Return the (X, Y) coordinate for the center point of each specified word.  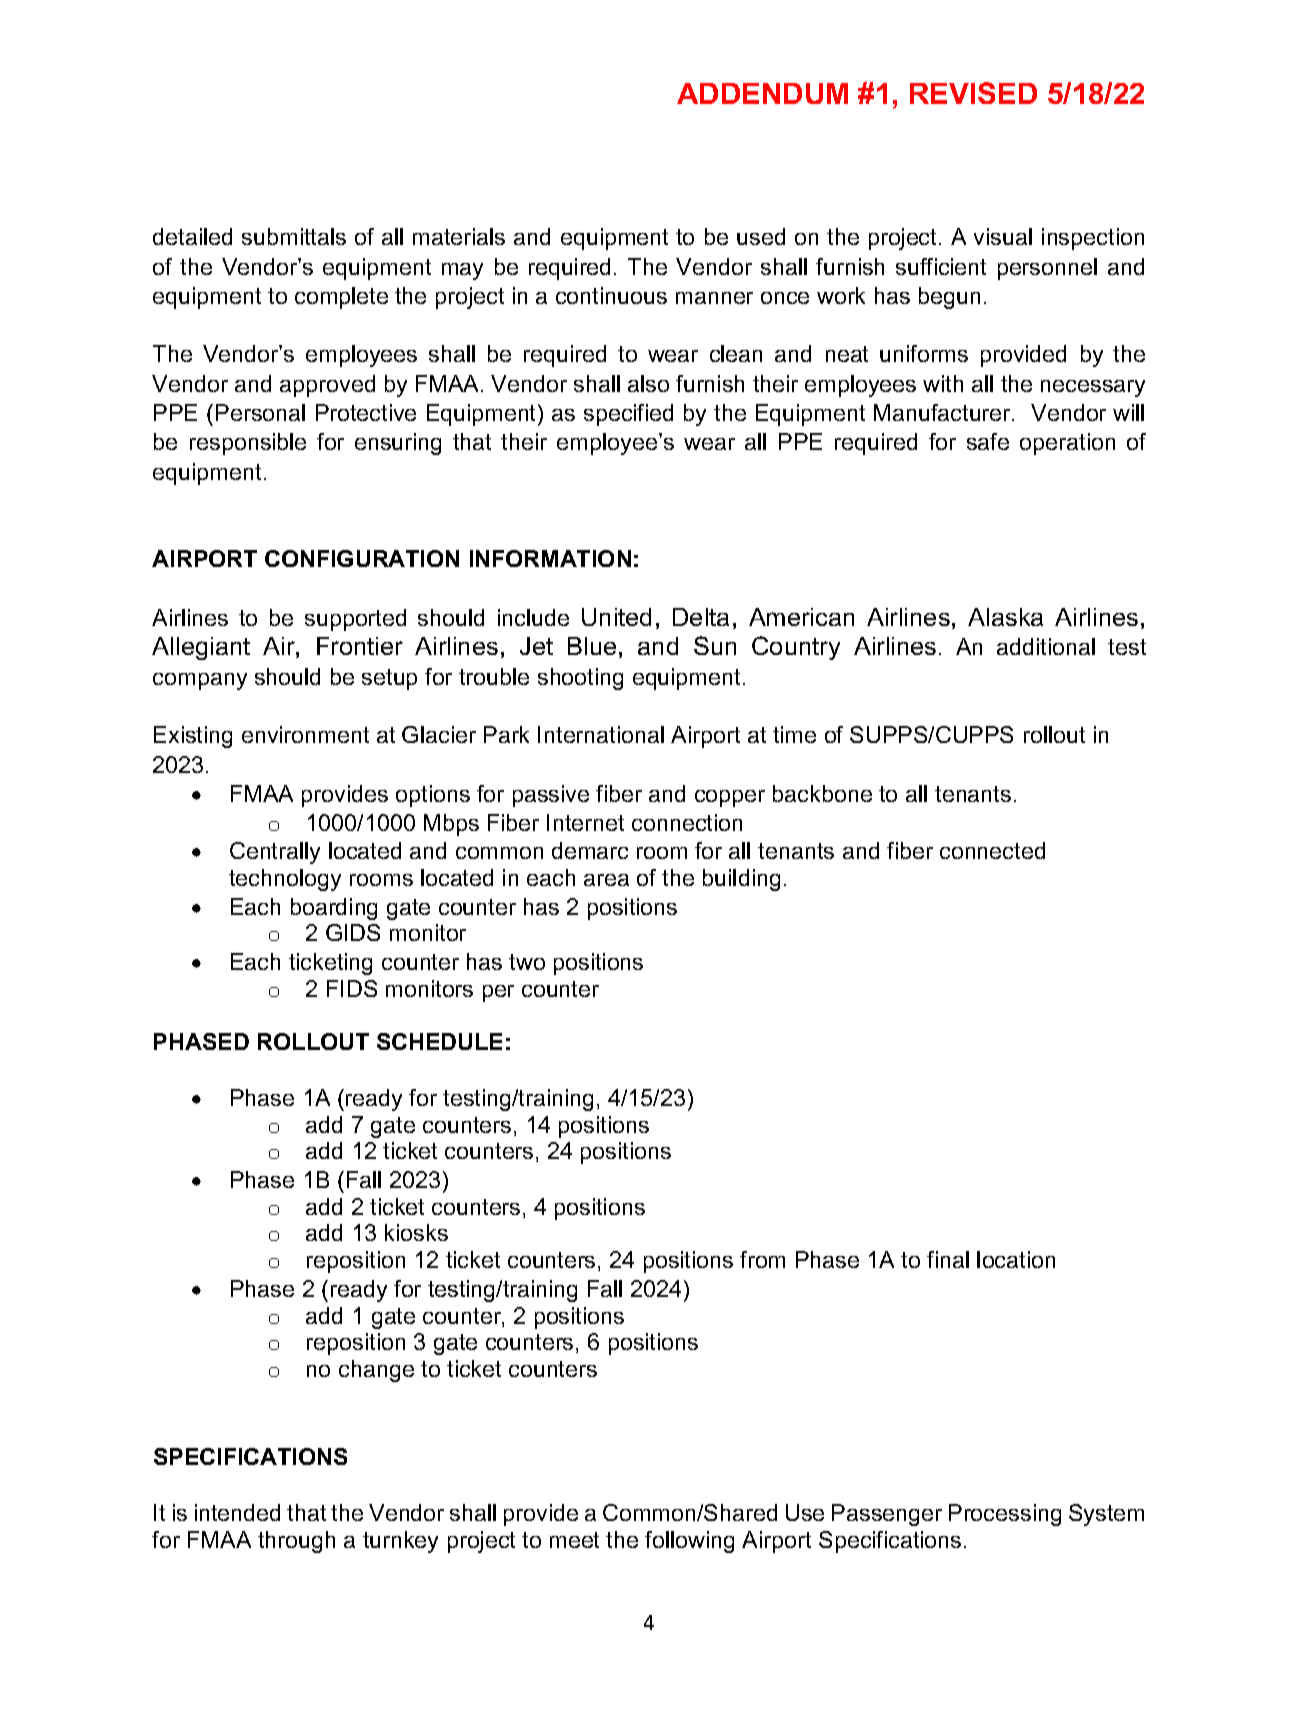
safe (988, 441)
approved (327, 386)
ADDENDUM (762, 93)
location (1016, 1259)
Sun (715, 645)
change (376, 1371)
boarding (334, 909)
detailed (192, 236)
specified (628, 415)
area (606, 880)
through (296, 1542)
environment (305, 734)
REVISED (973, 93)
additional (1046, 646)
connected (992, 850)
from (762, 1259)
